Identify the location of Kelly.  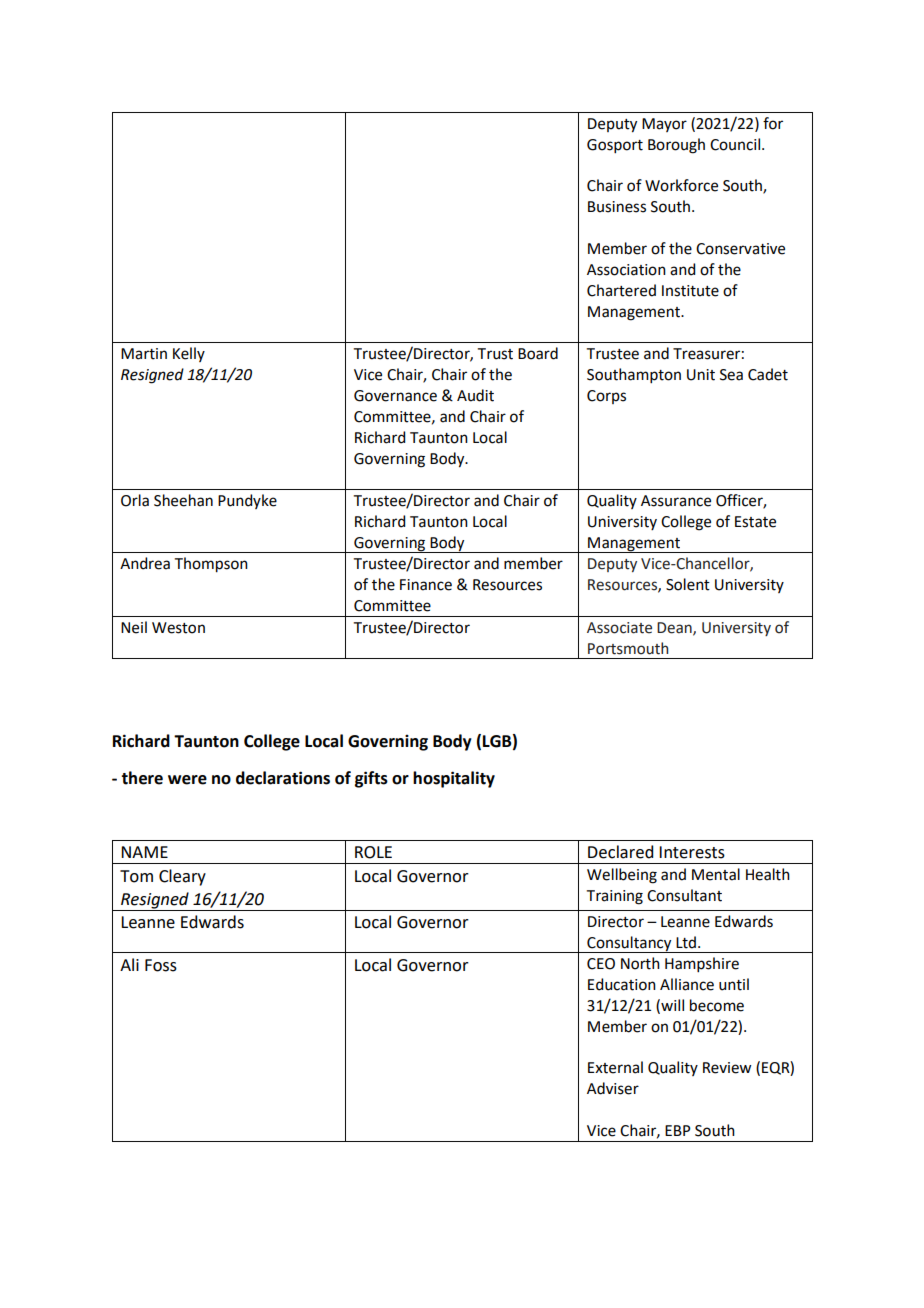
(189, 354).
